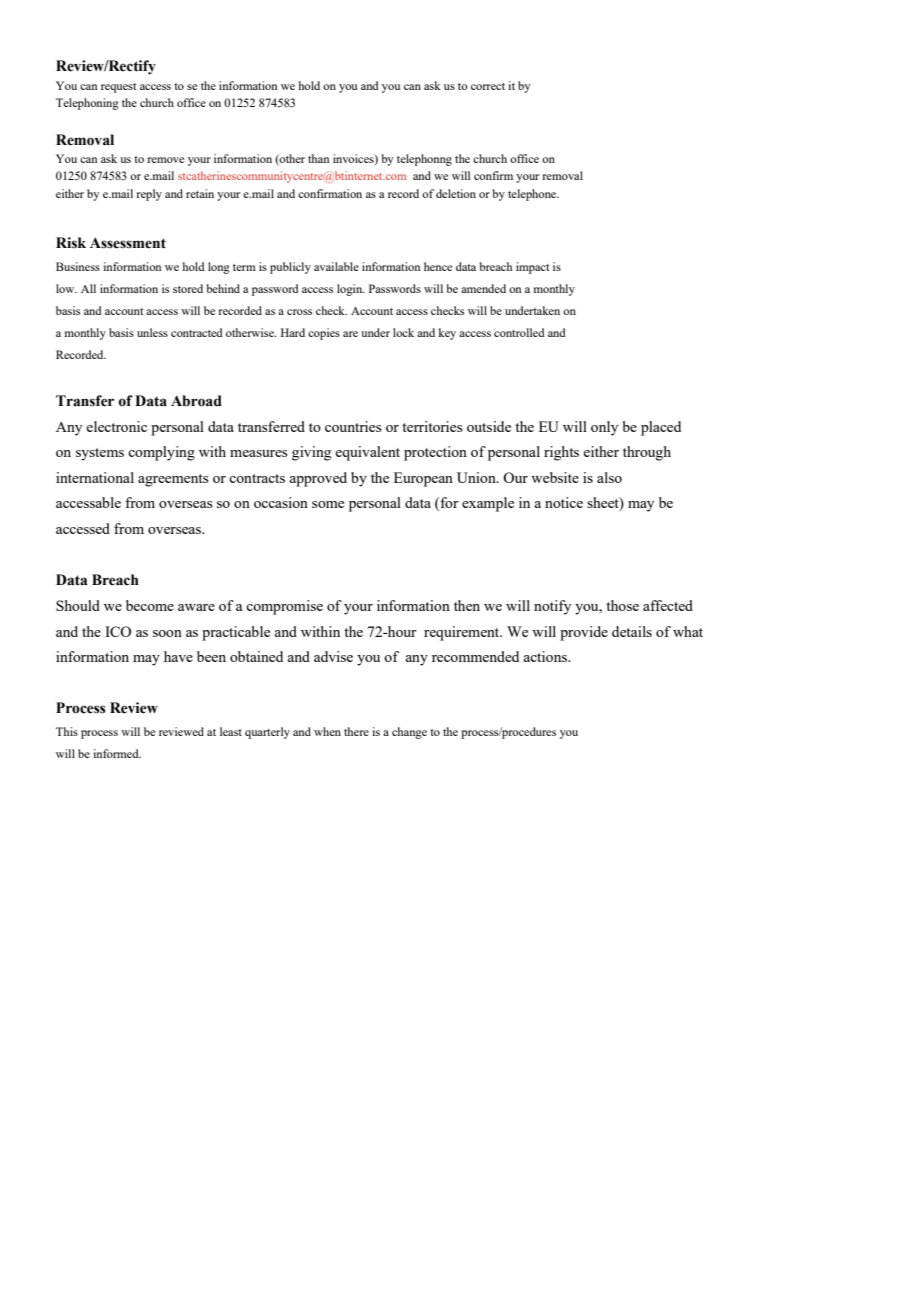 The height and width of the screenshot is (1308, 924). I want to click on correct, so click(488, 86).
